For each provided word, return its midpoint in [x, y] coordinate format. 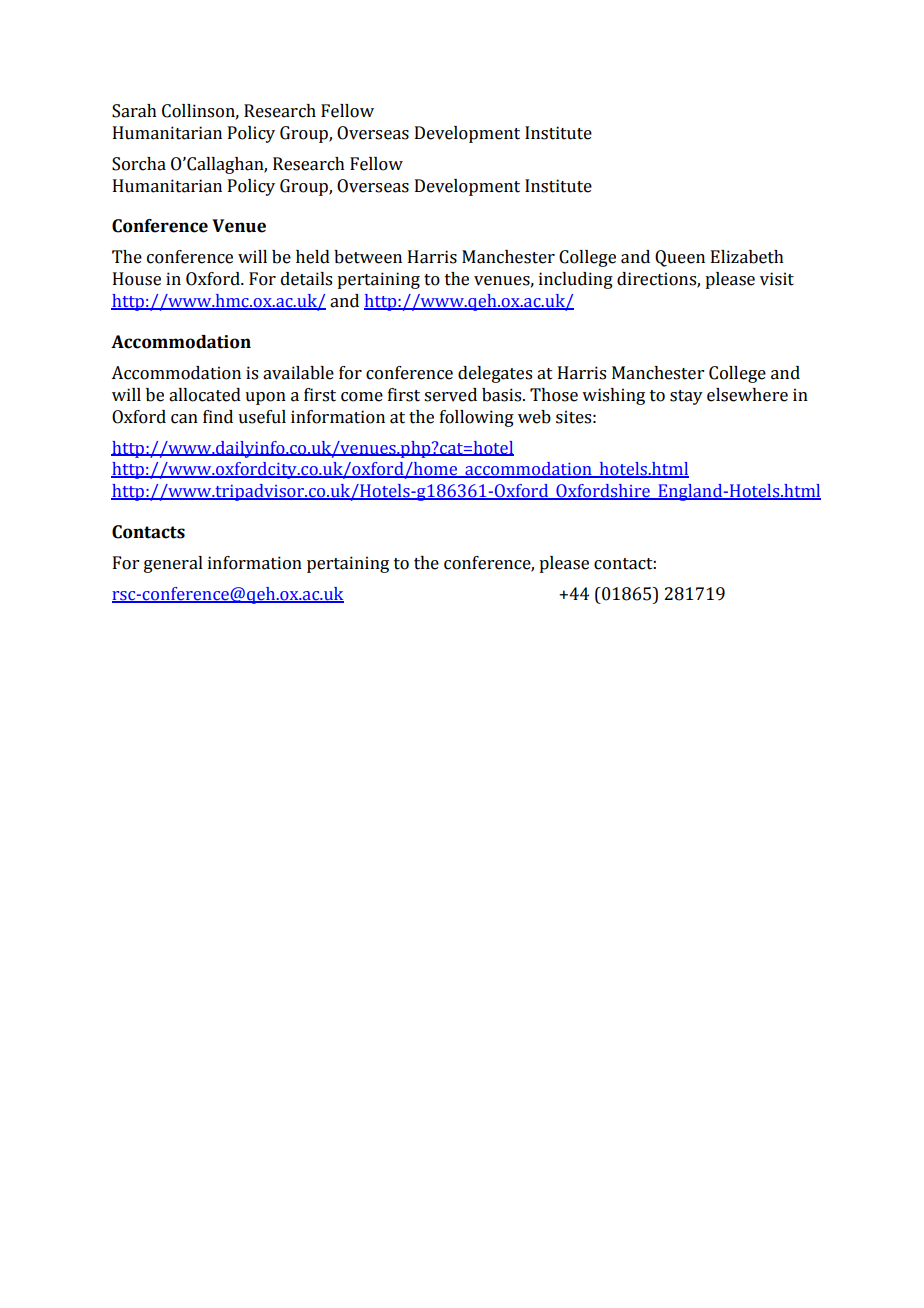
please [730, 280]
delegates [495, 374]
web [534, 417]
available [298, 373]
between [368, 257]
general [173, 564]
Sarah [134, 111]
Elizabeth [747, 257]
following [477, 418]
